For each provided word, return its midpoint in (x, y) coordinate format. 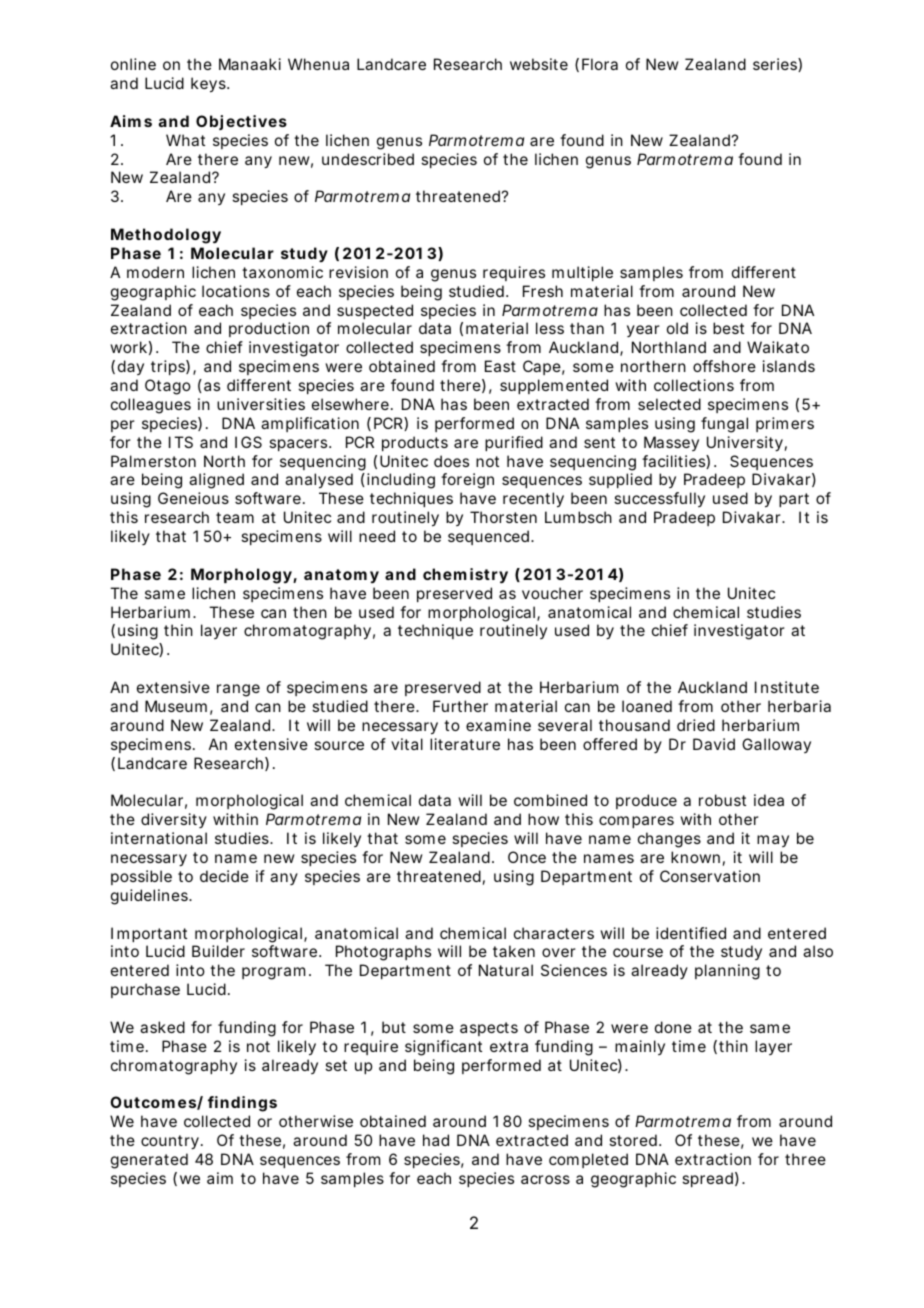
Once (527, 857)
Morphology (241, 576)
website (539, 64)
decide (224, 876)
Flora (600, 64)
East (500, 366)
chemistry (465, 576)
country (170, 1142)
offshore (724, 366)
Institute (787, 687)
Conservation (710, 876)
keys (209, 85)
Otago (168, 387)
